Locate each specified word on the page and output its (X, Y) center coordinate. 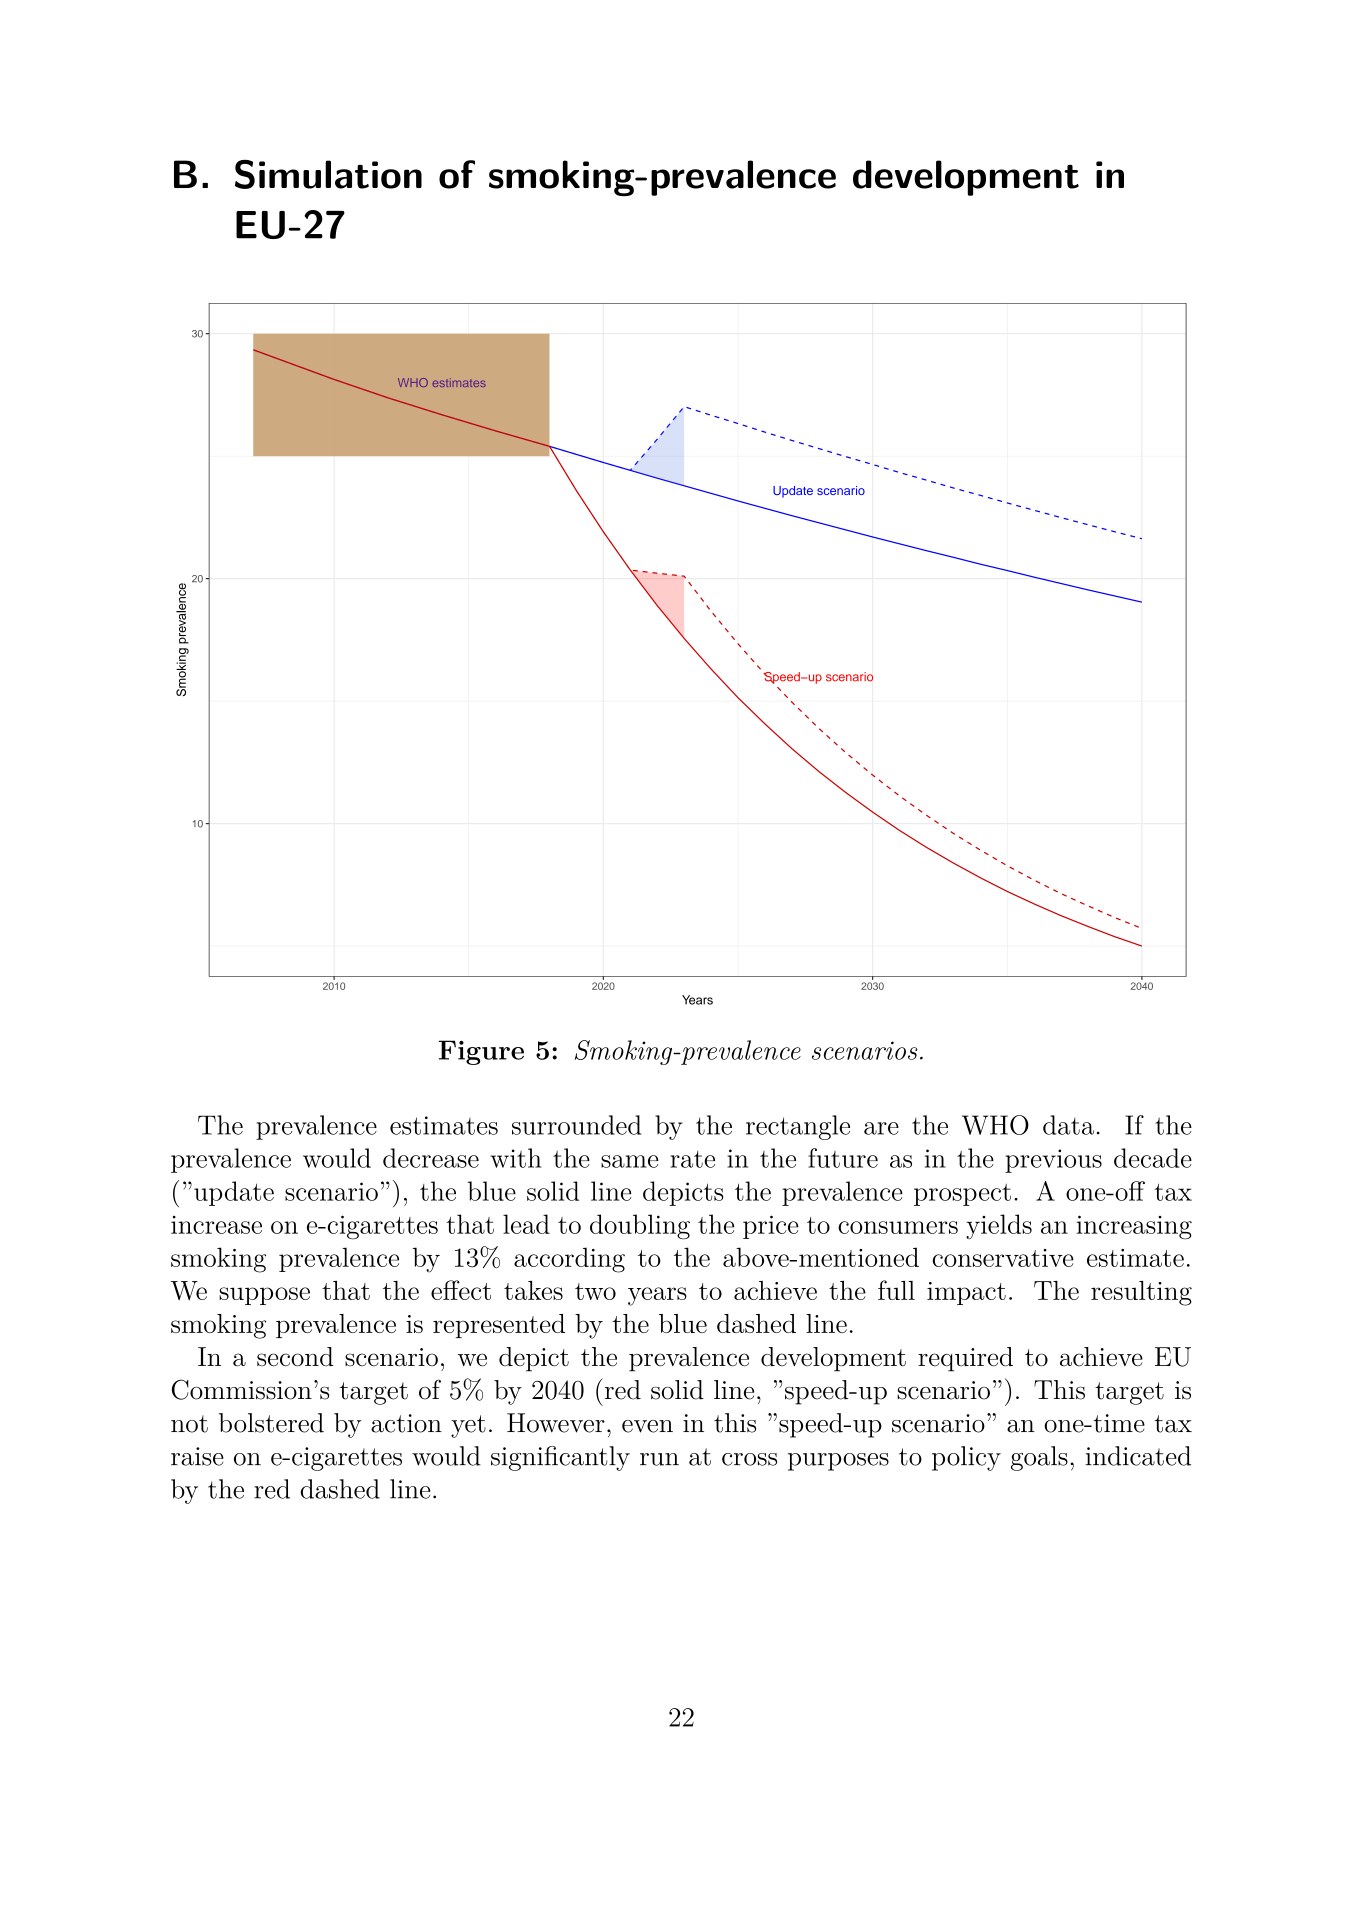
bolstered (271, 1423)
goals (1039, 1458)
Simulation (328, 174)
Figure (481, 1052)
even (647, 1426)
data (1068, 1125)
